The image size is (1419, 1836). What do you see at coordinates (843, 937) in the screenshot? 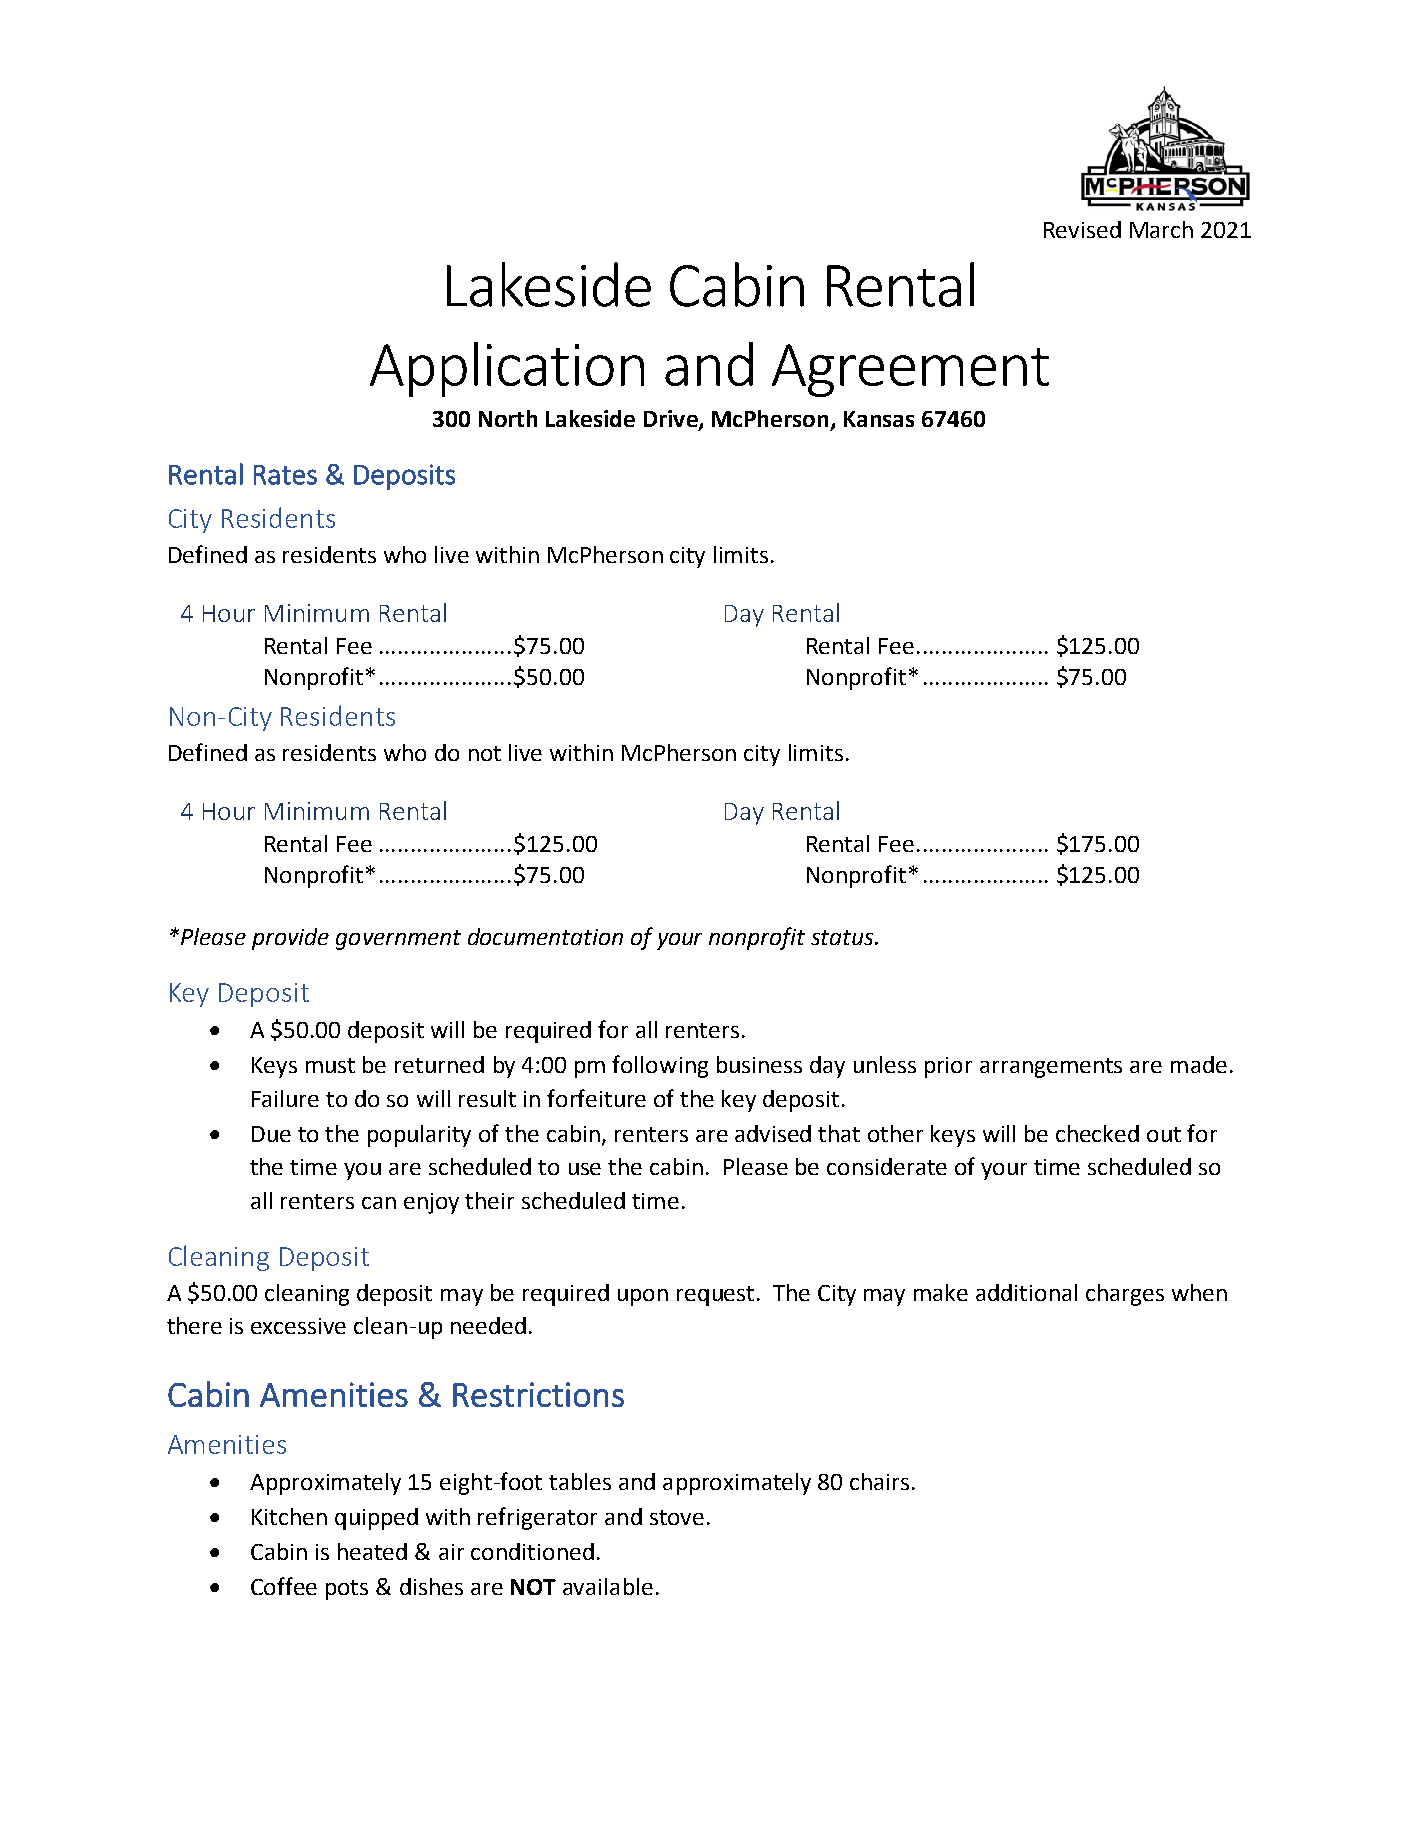
I see `status` at bounding box center [843, 937].
